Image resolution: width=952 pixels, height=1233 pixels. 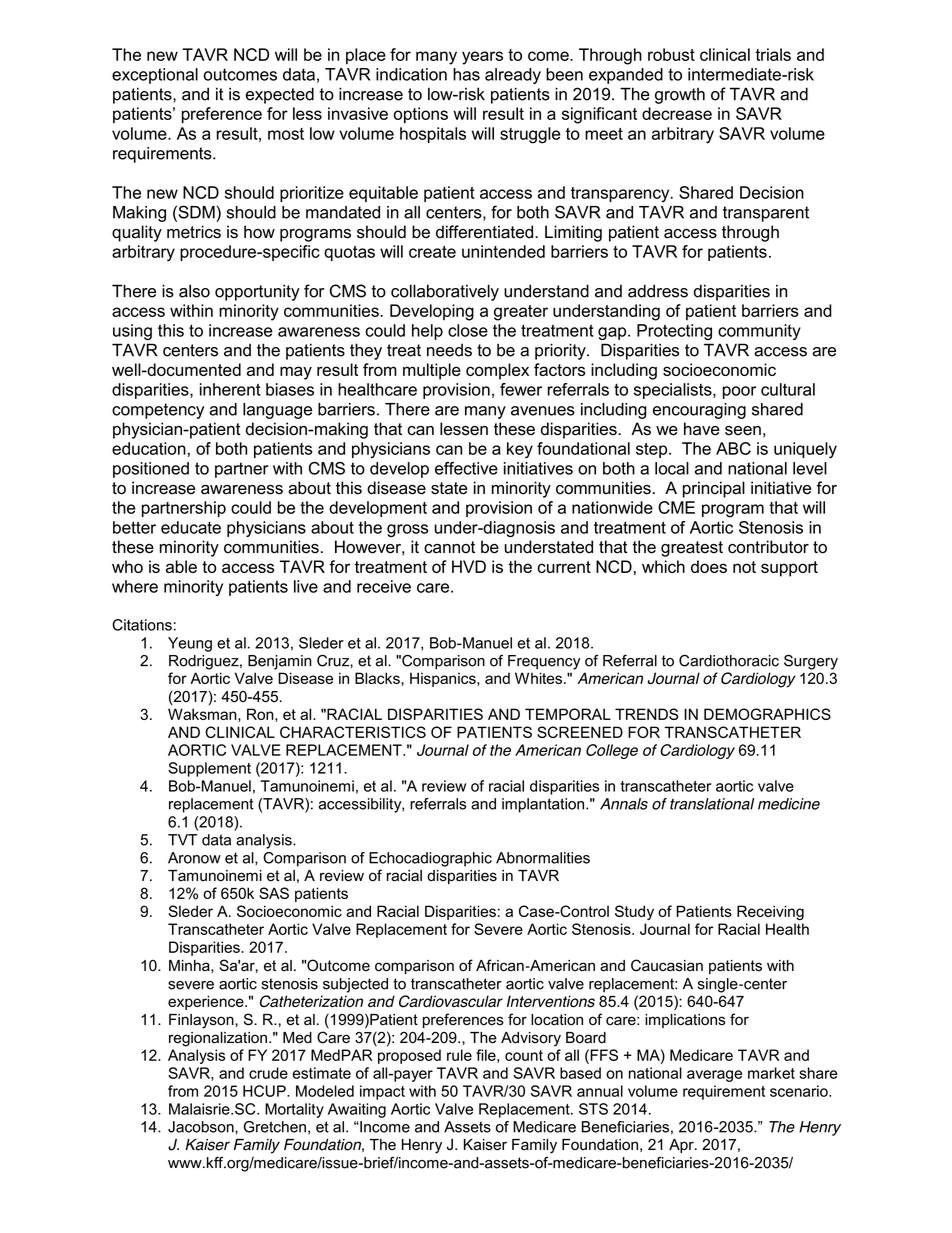 I want to click on does, so click(x=709, y=566).
